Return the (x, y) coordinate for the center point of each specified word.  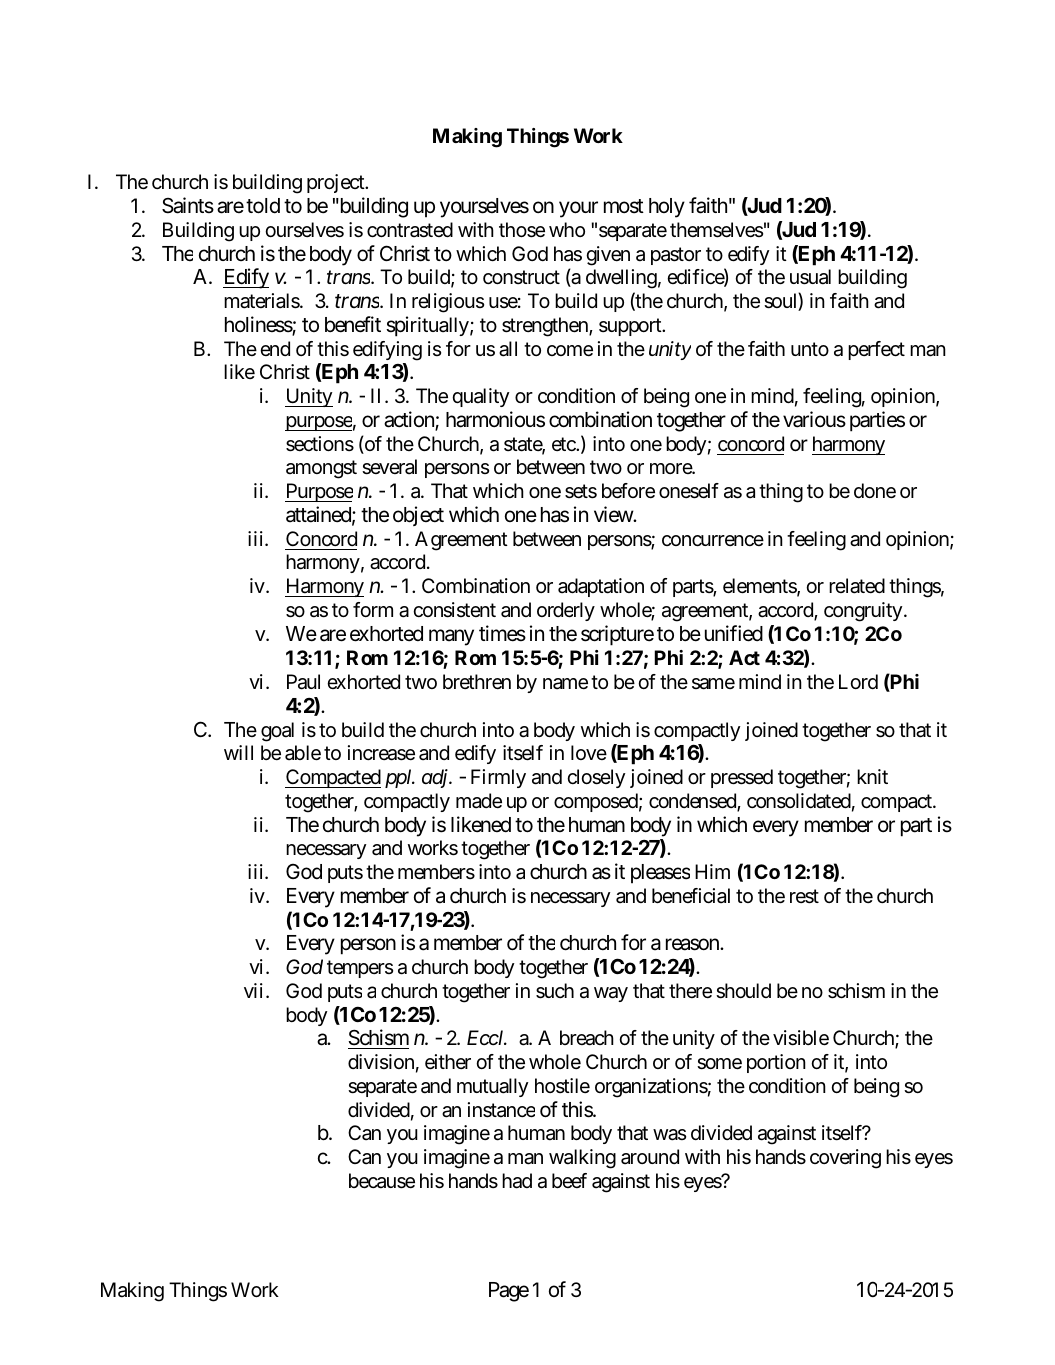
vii (253, 990)
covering (845, 1159)
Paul (303, 682)
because (382, 1181)
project (336, 183)
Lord (858, 681)
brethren (477, 682)
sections (320, 444)
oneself (689, 491)
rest (804, 896)
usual (810, 277)
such (555, 991)
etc (564, 444)
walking (582, 1159)
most (624, 206)
